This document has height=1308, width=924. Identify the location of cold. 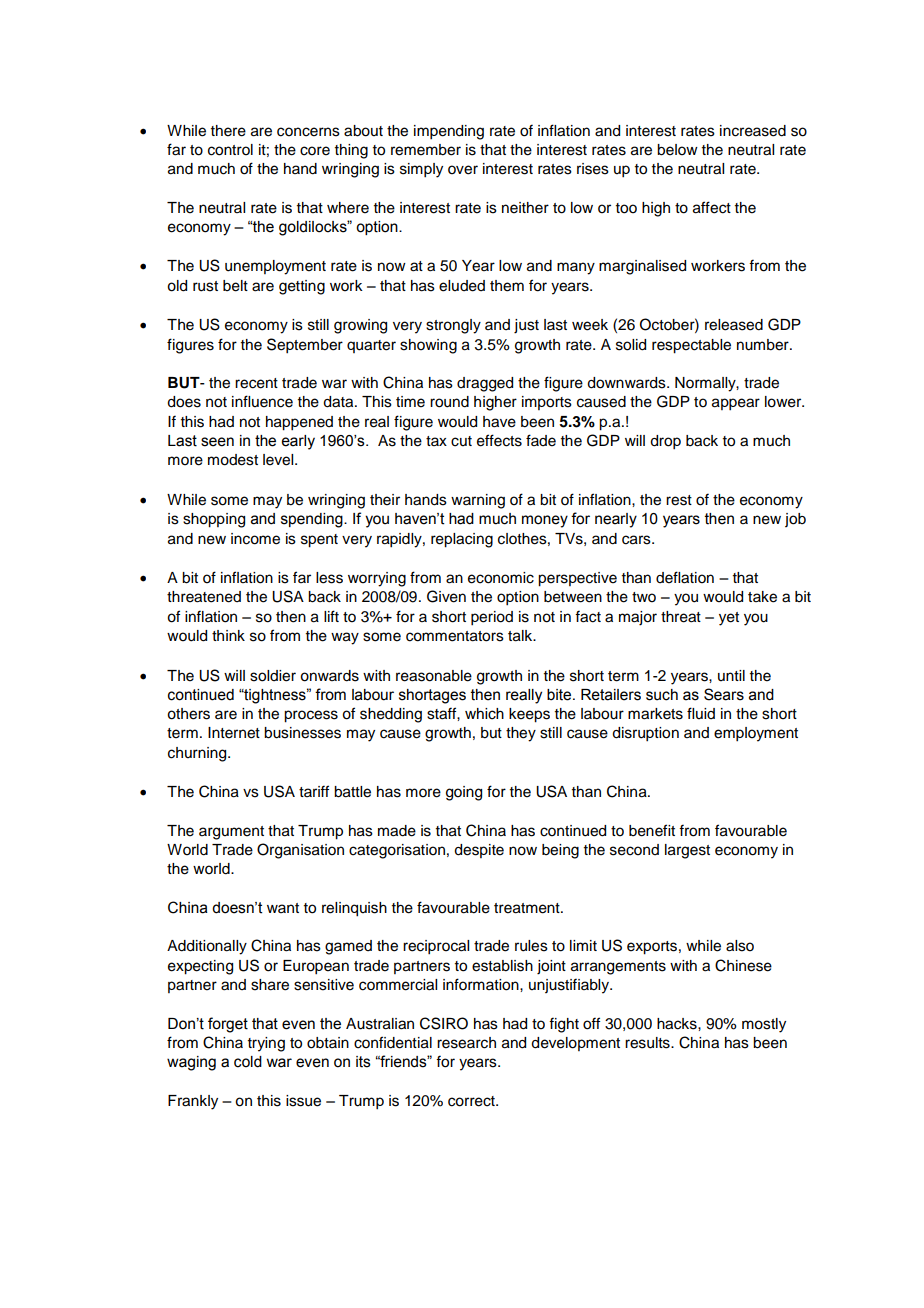
(248, 1062).
